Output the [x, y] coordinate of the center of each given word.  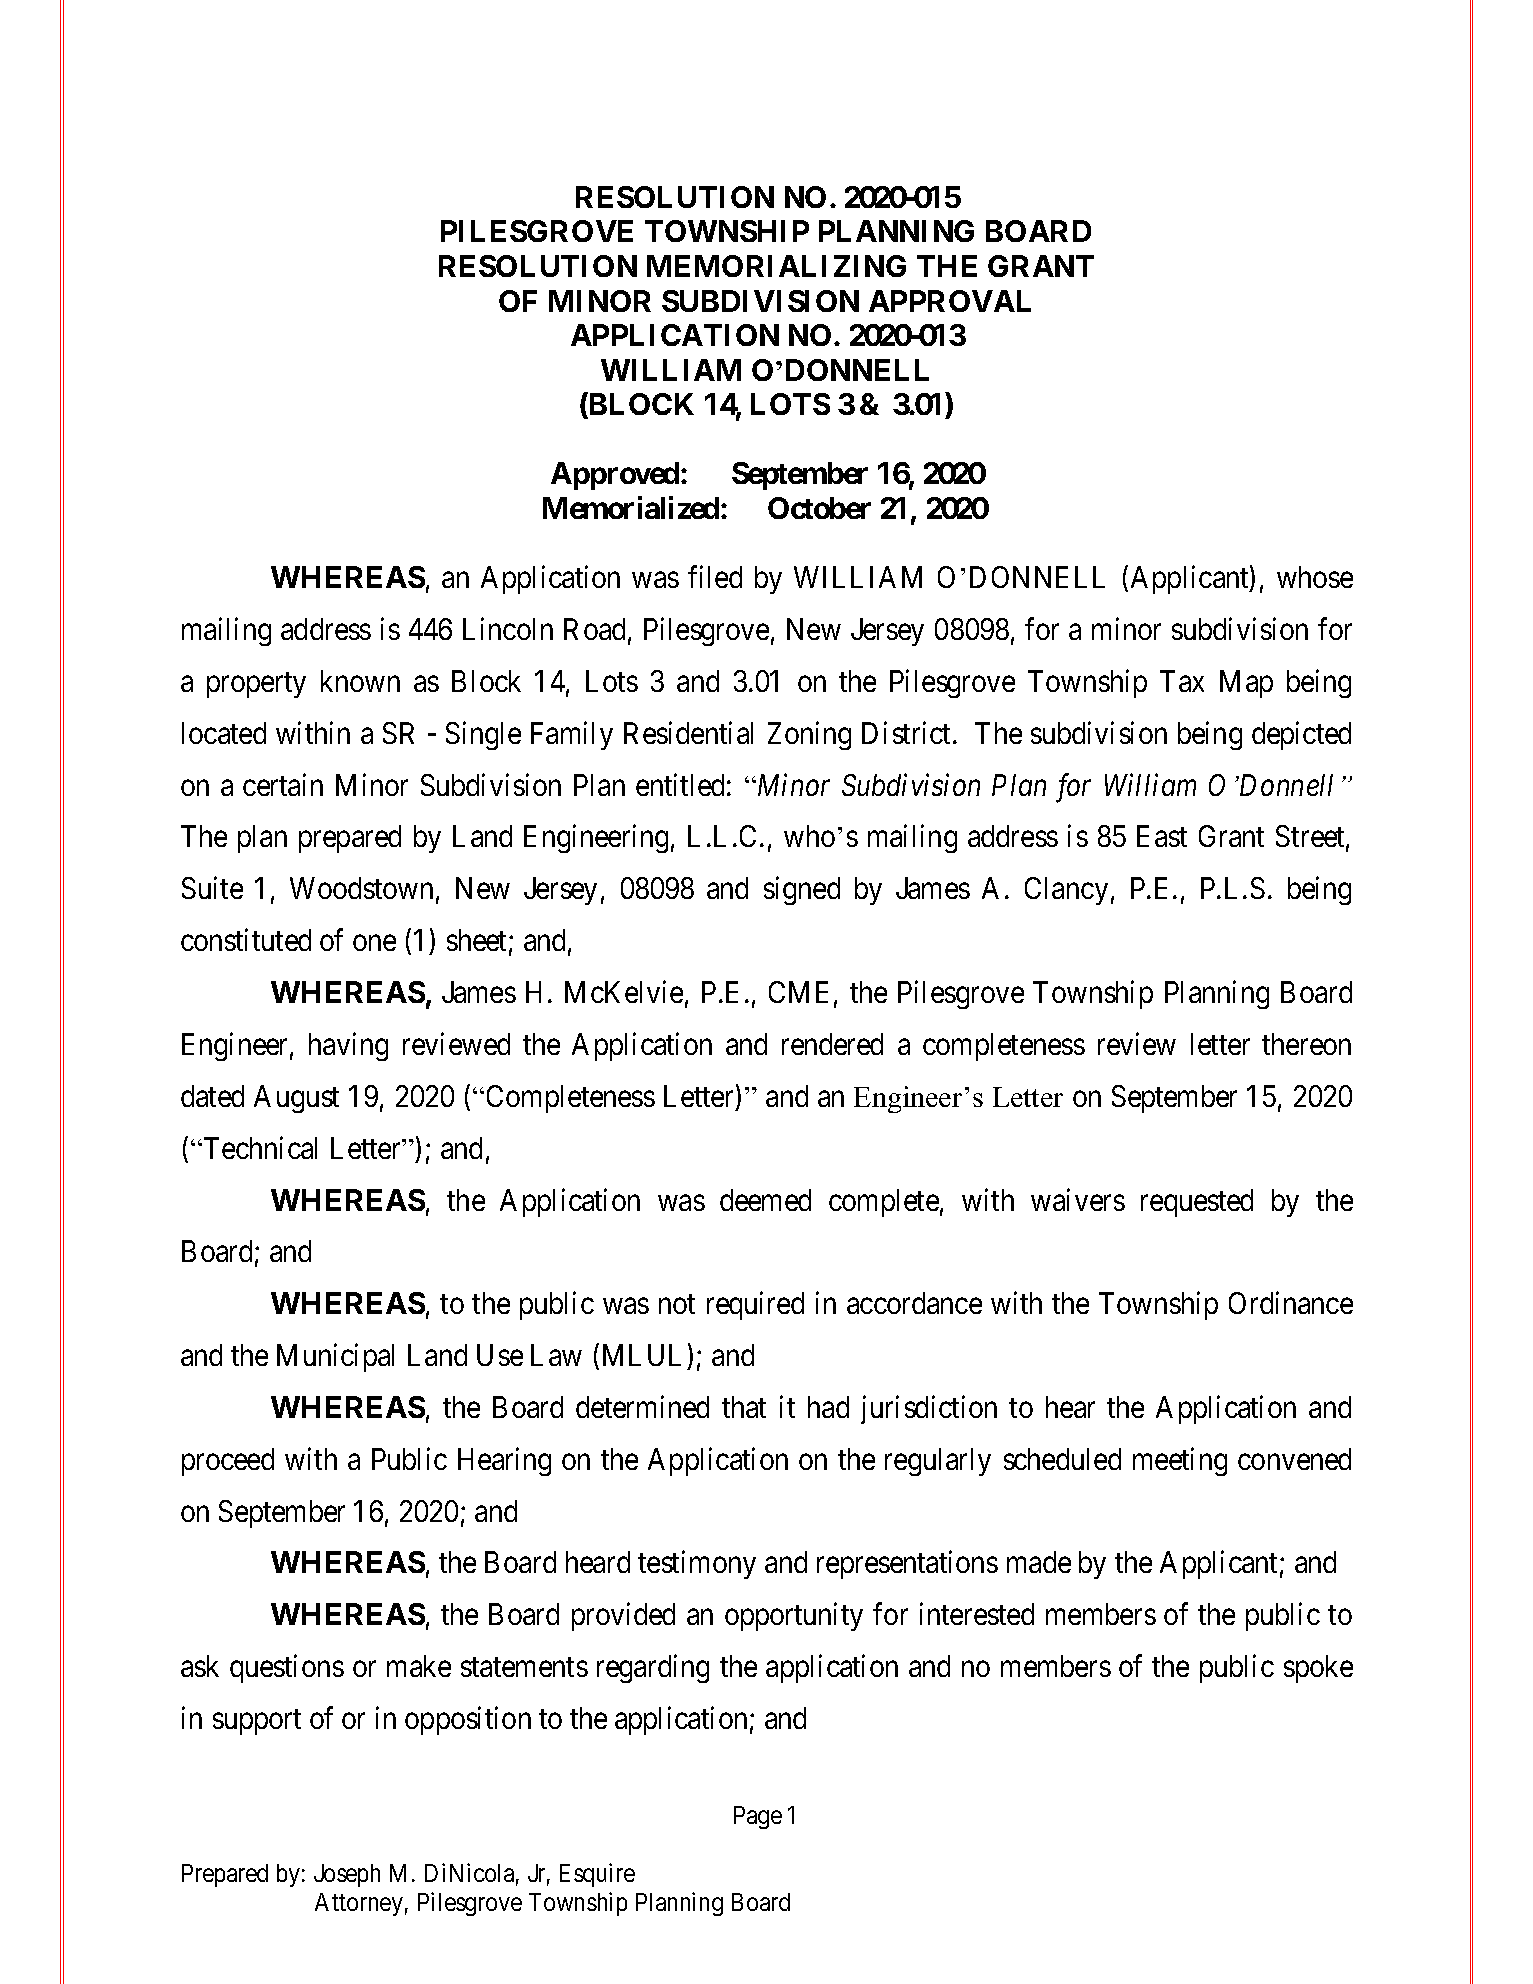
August [296, 1099]
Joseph [347, 1875]
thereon [1306, 1044]
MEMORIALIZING [776, 266]
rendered [832, 1044]
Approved [615, 476]
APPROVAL [950, 301]
